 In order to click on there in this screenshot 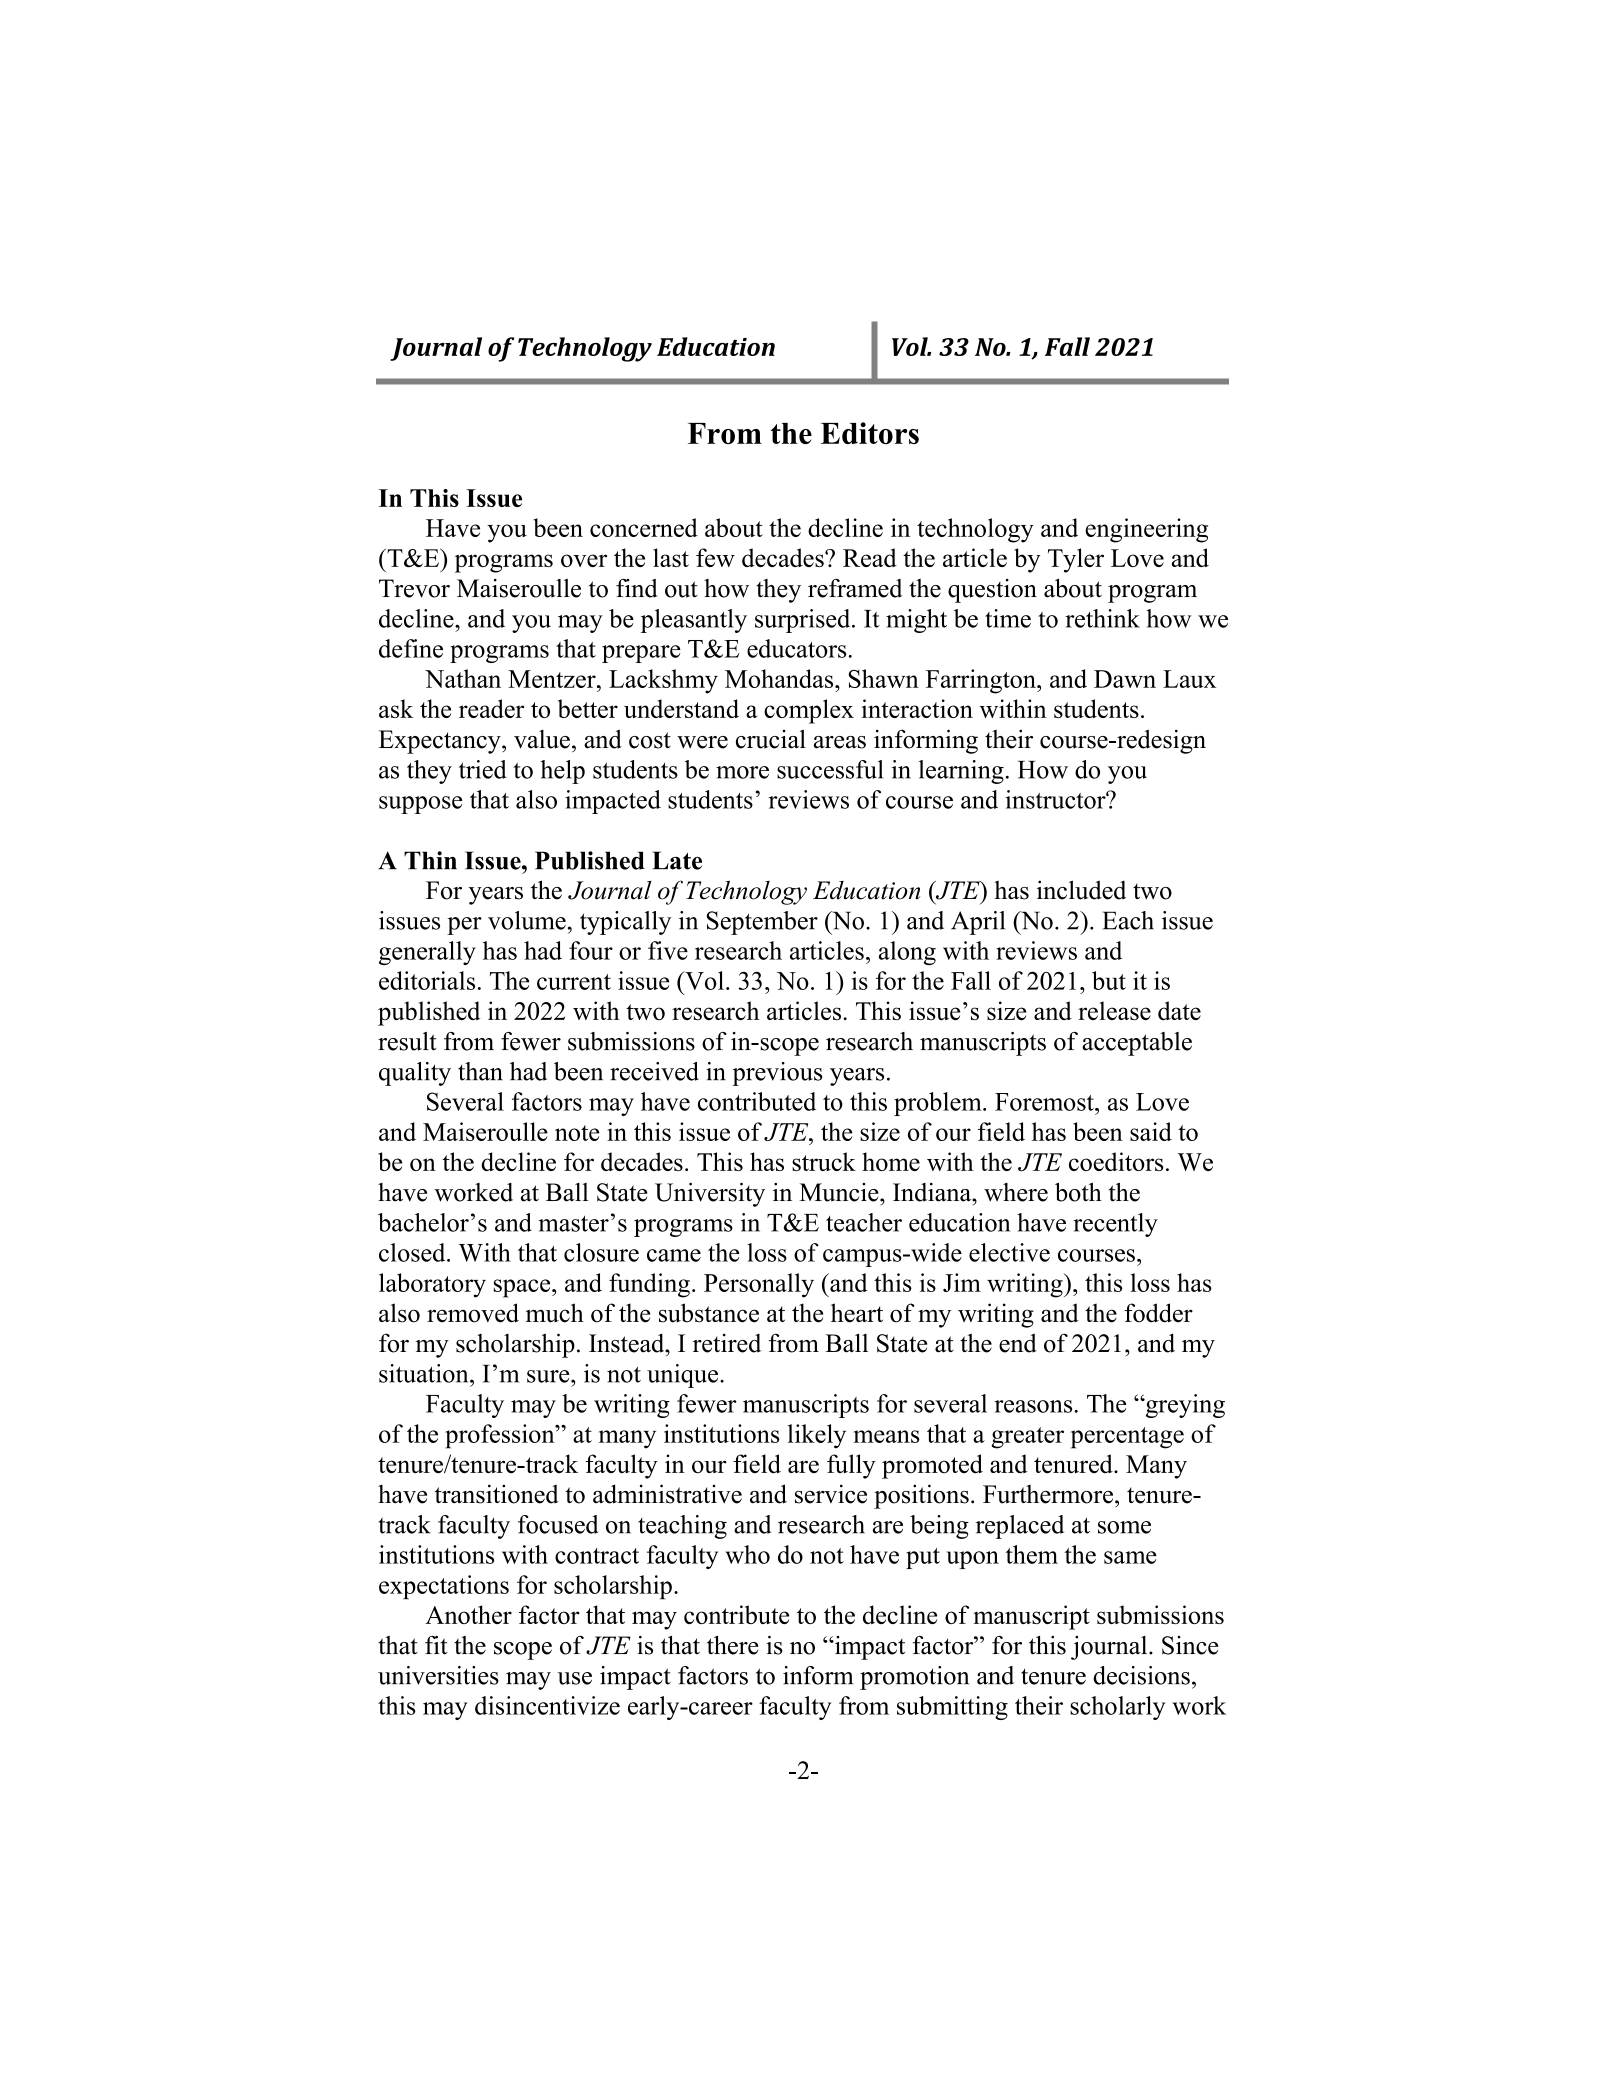, I will do `click(733, 1645)`.
